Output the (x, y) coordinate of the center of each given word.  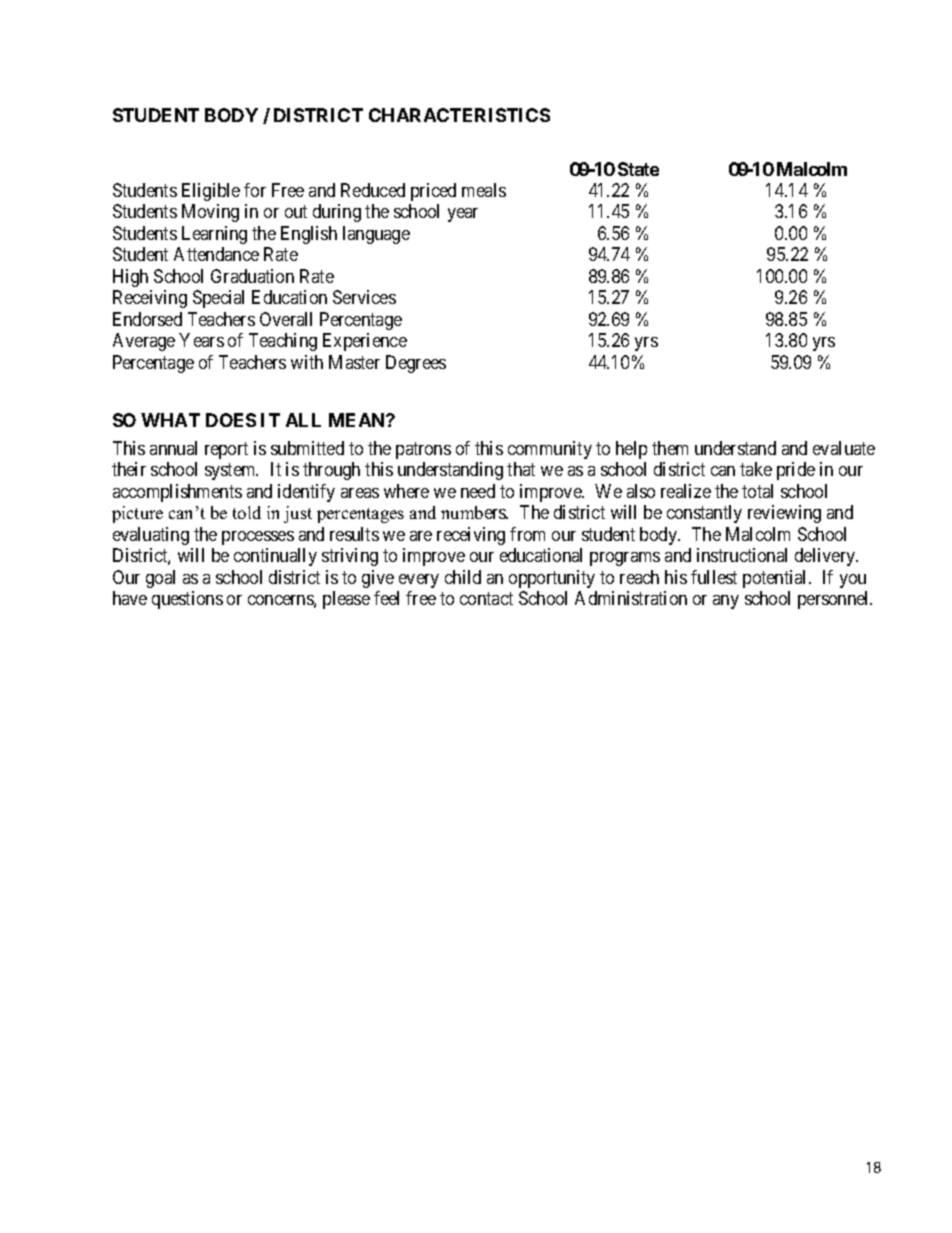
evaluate (844, 448)
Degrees (416, 364)
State (638, 169)
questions (187, 600)
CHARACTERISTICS (459, 115)
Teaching (283, 342)
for (255, 190)
